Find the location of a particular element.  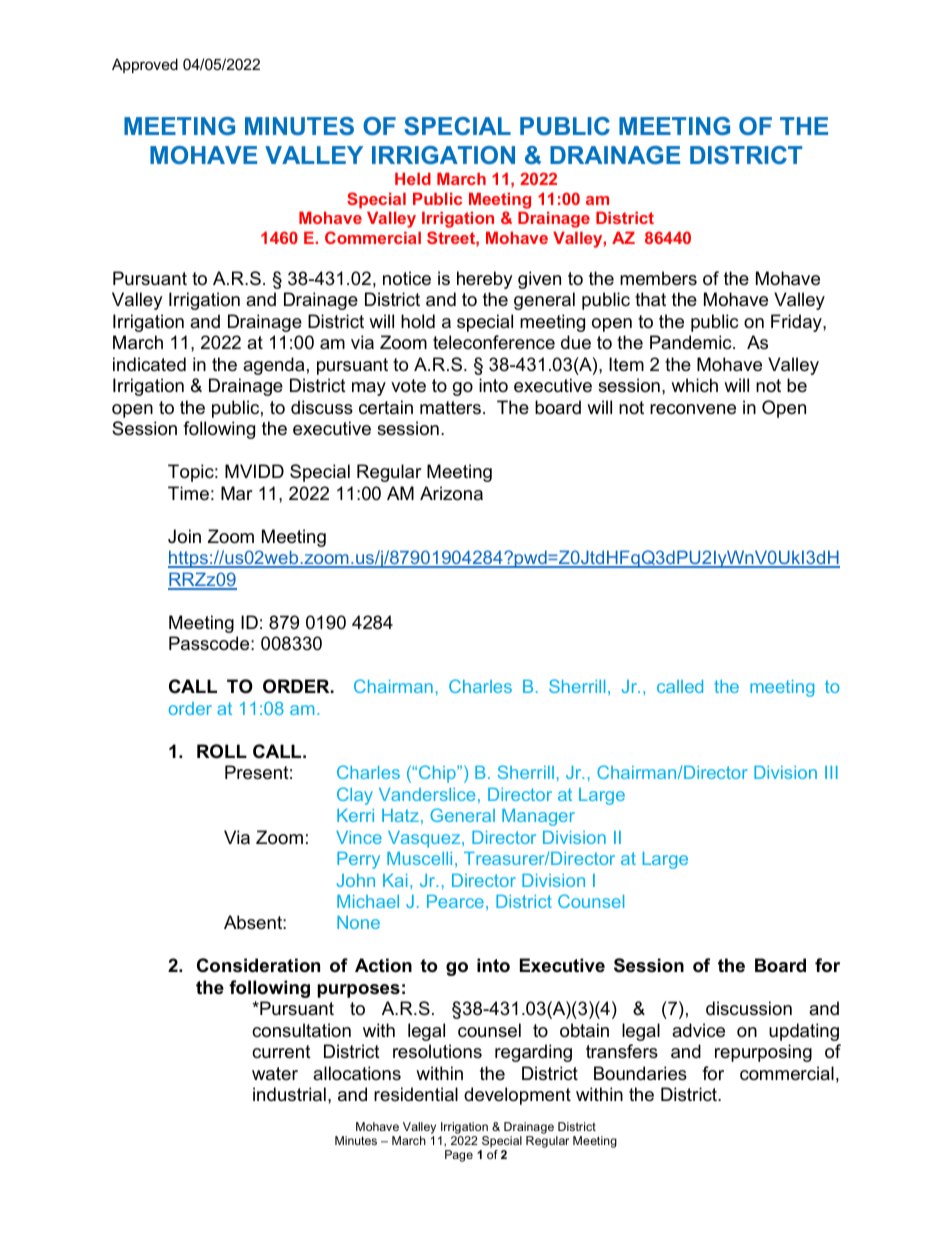

Approved is located at coordinates (145, 65).
